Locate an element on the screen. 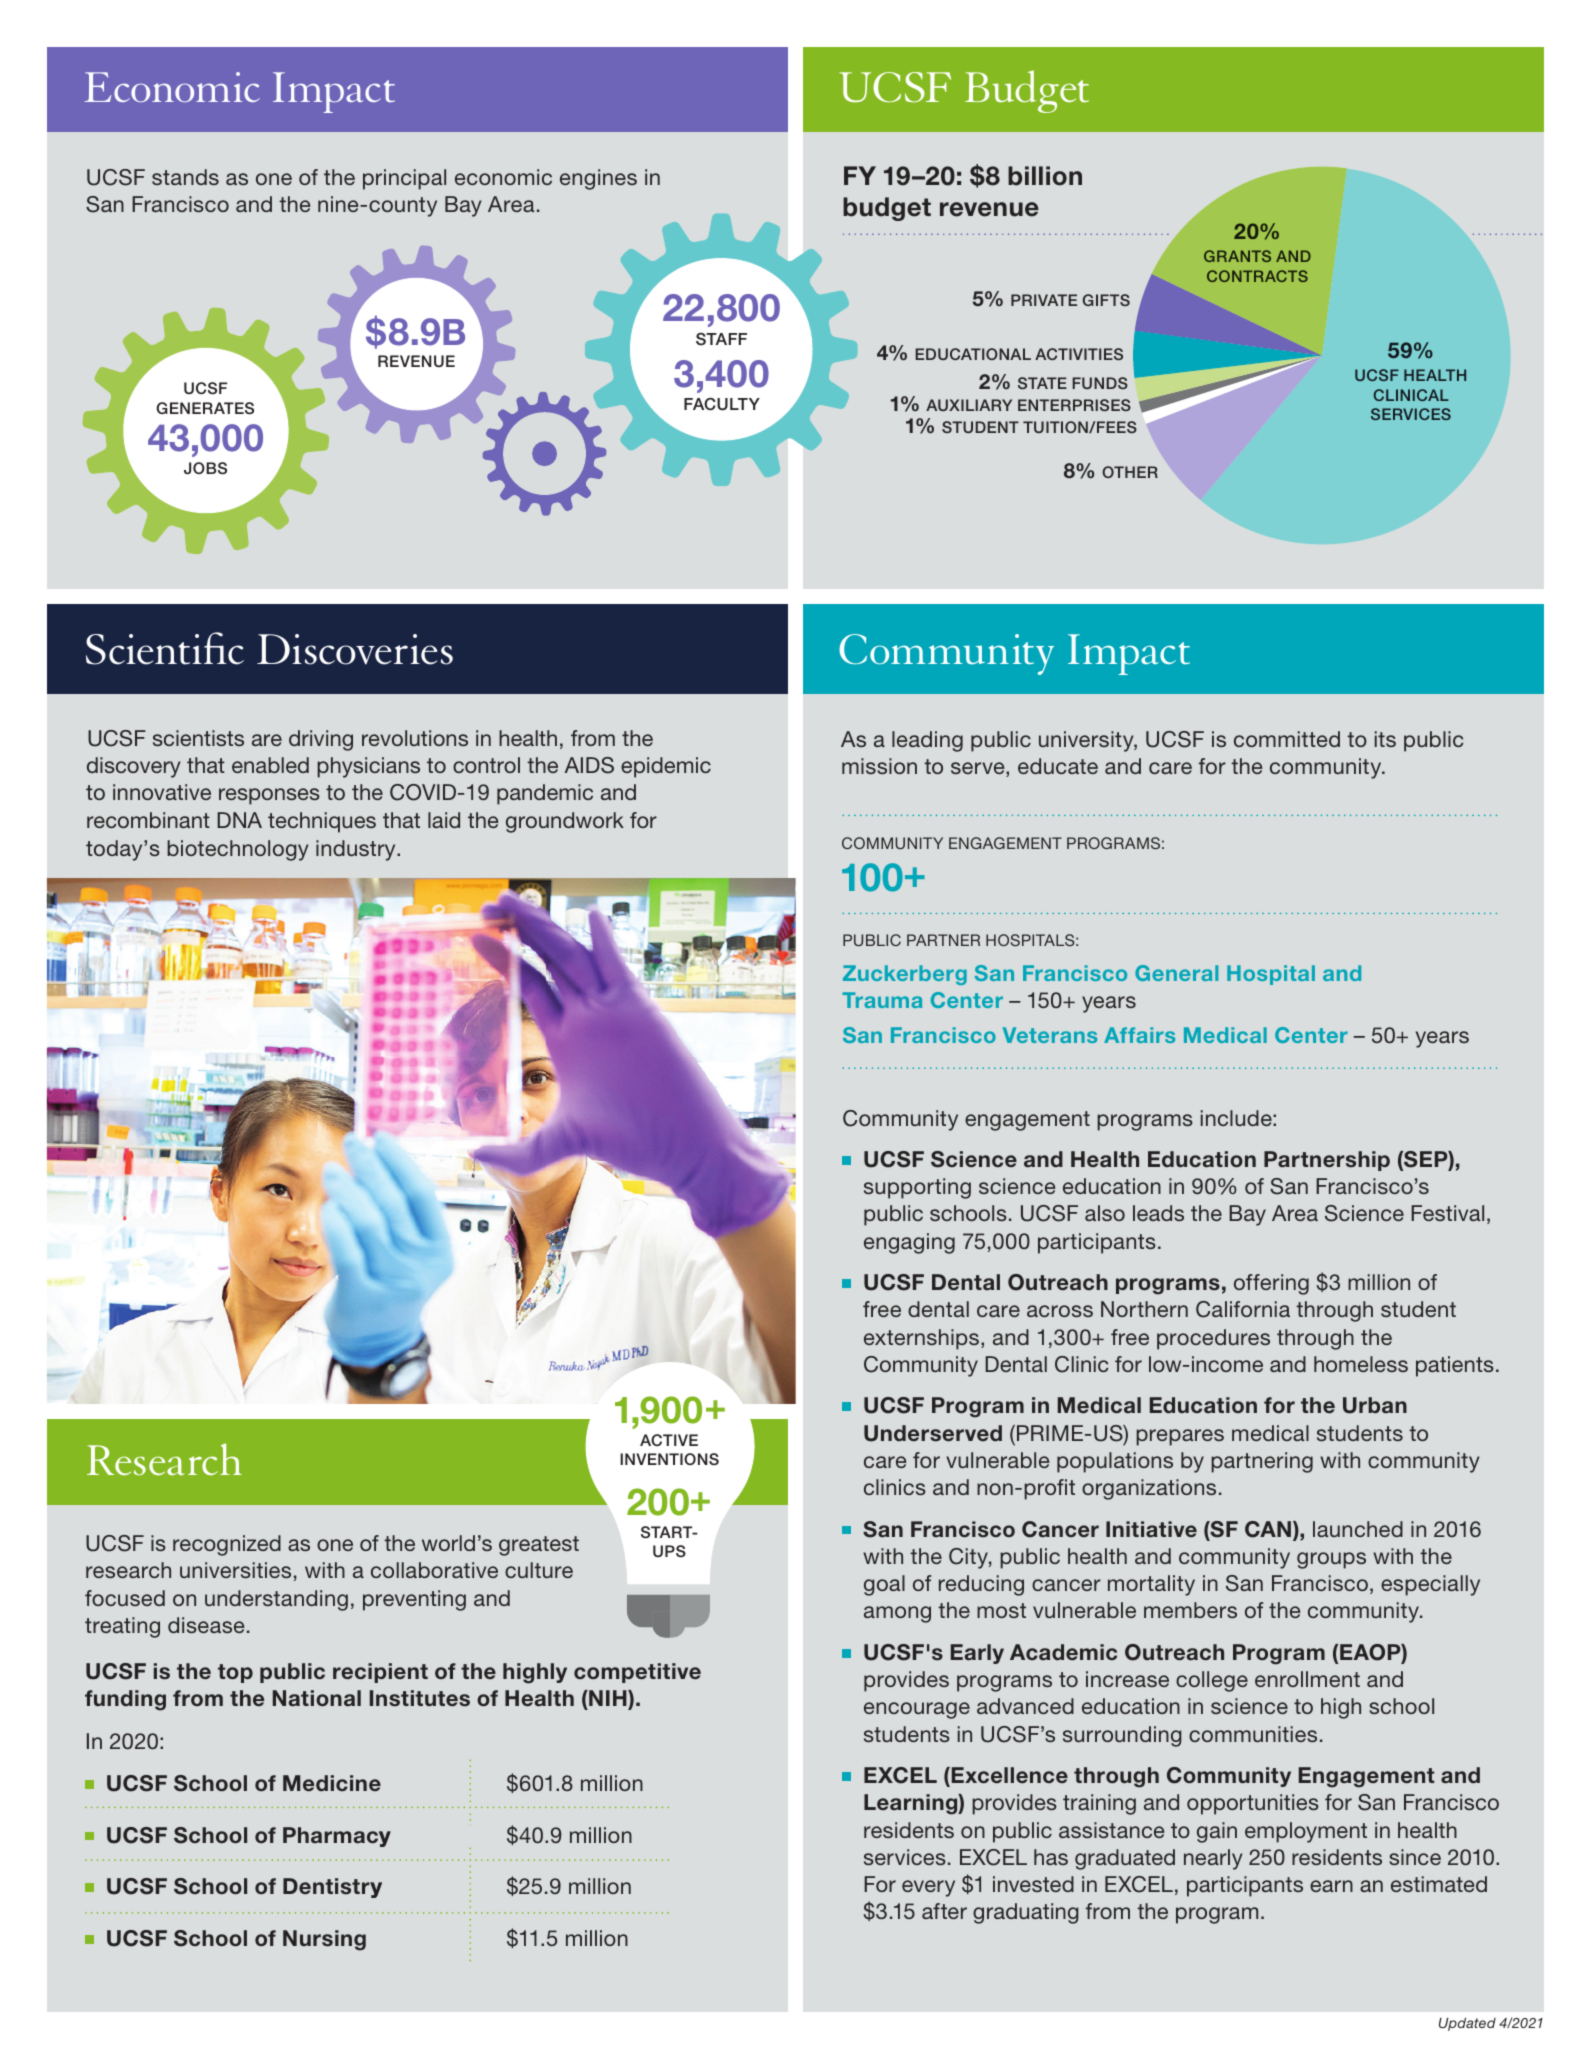  understanding is located at coordinates (276, 1600).
